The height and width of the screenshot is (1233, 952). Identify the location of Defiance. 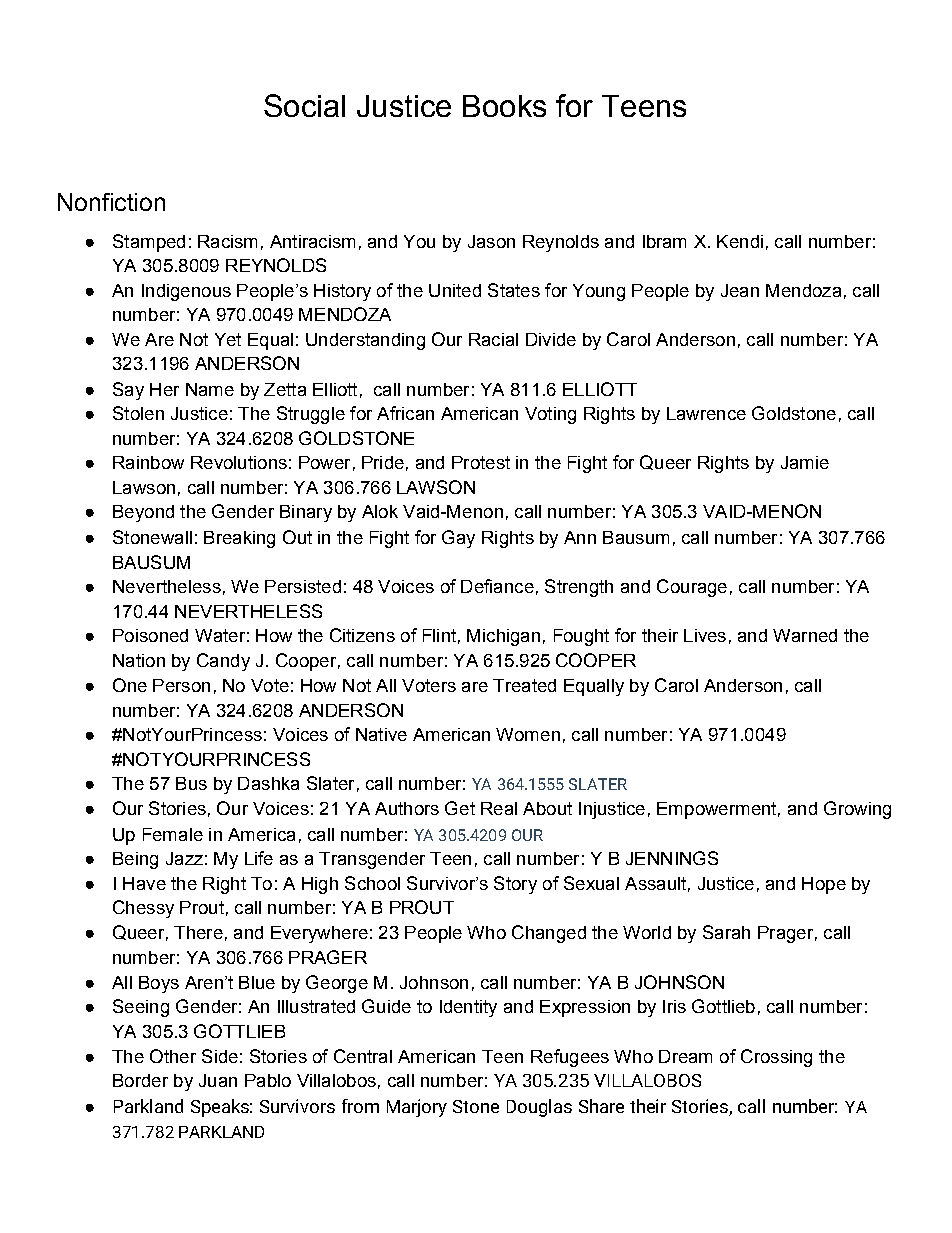
(497, 586).
